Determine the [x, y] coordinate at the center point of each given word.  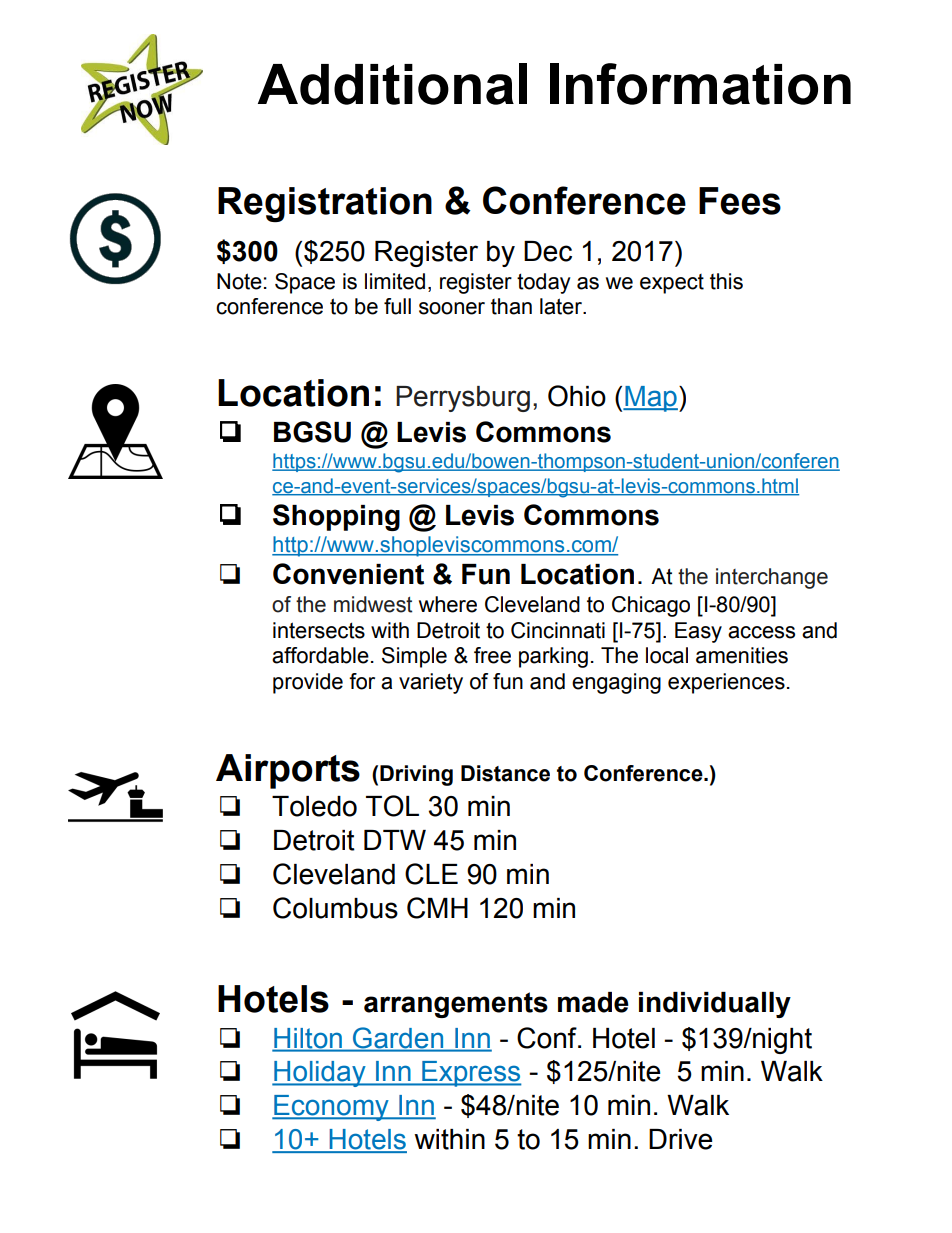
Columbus [335, 908]
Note [239, 281]
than [511, 306]
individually [715, 1005]
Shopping [336, 517]
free [492, 655]
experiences [726, 683]
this [726, 281]
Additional [392, 84]
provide [308, 683]
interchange [772, 578]
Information [700, 84]
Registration [325, 204]
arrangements [456, 1005]
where [448, 604]
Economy [331, 1108]
